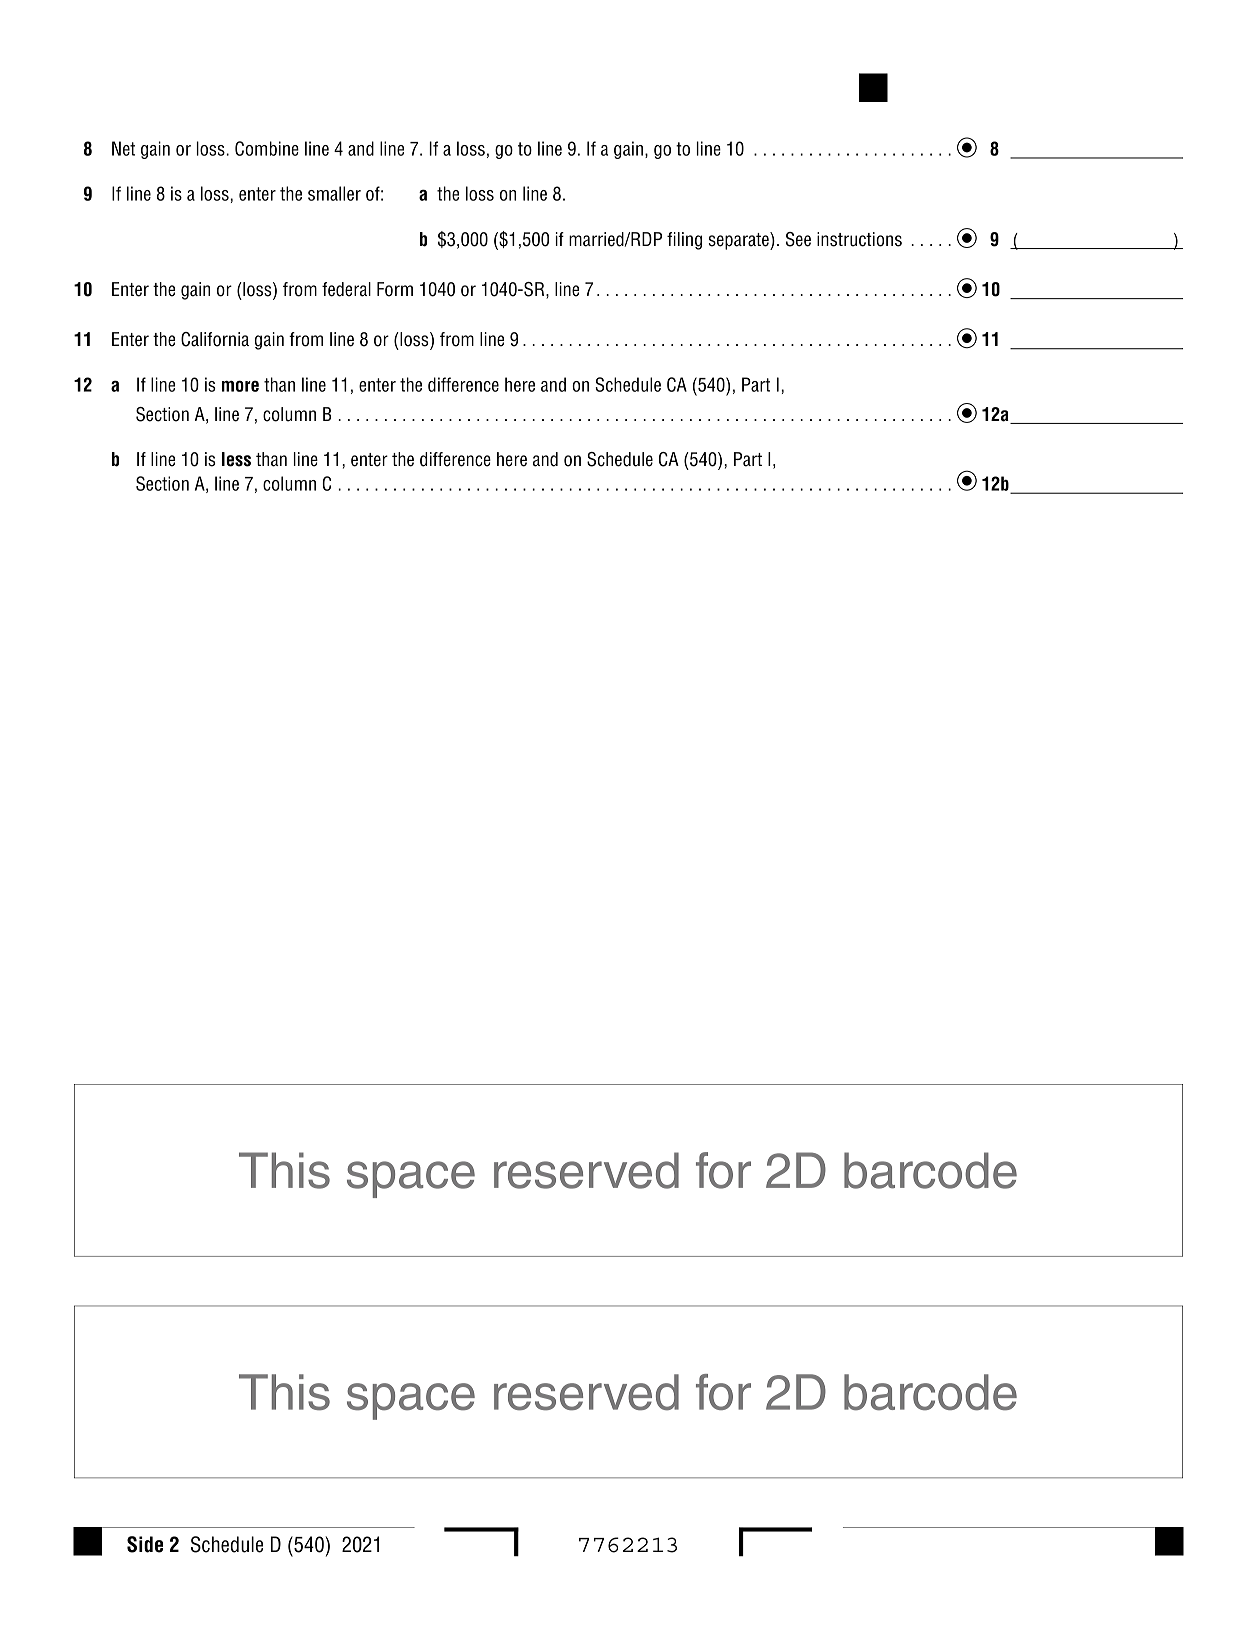  What do you see at coordinates (267, 148) in the screenshot?
I see `Combine` at bounding box center [267, 148].
